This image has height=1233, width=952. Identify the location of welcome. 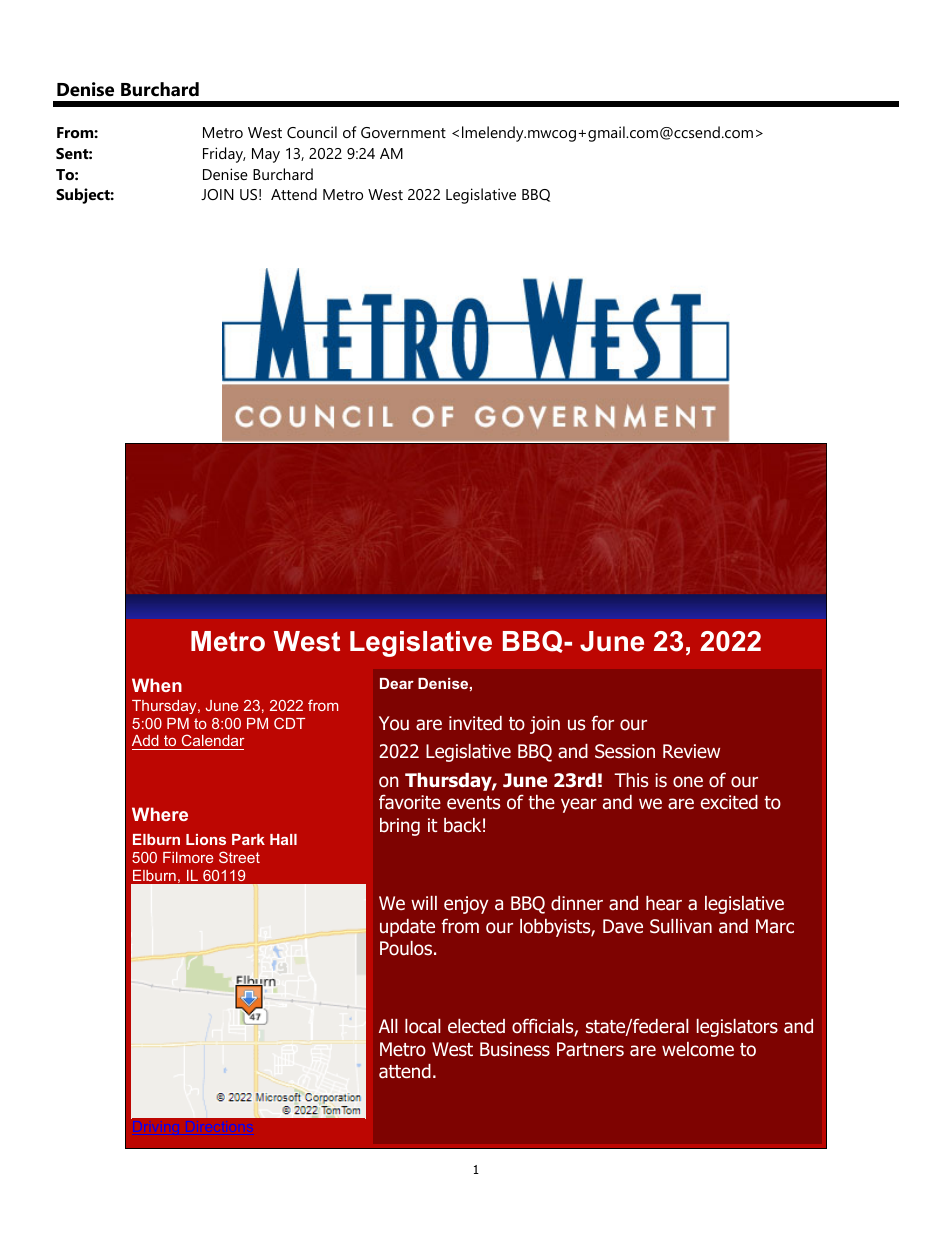
(698, 1049).
